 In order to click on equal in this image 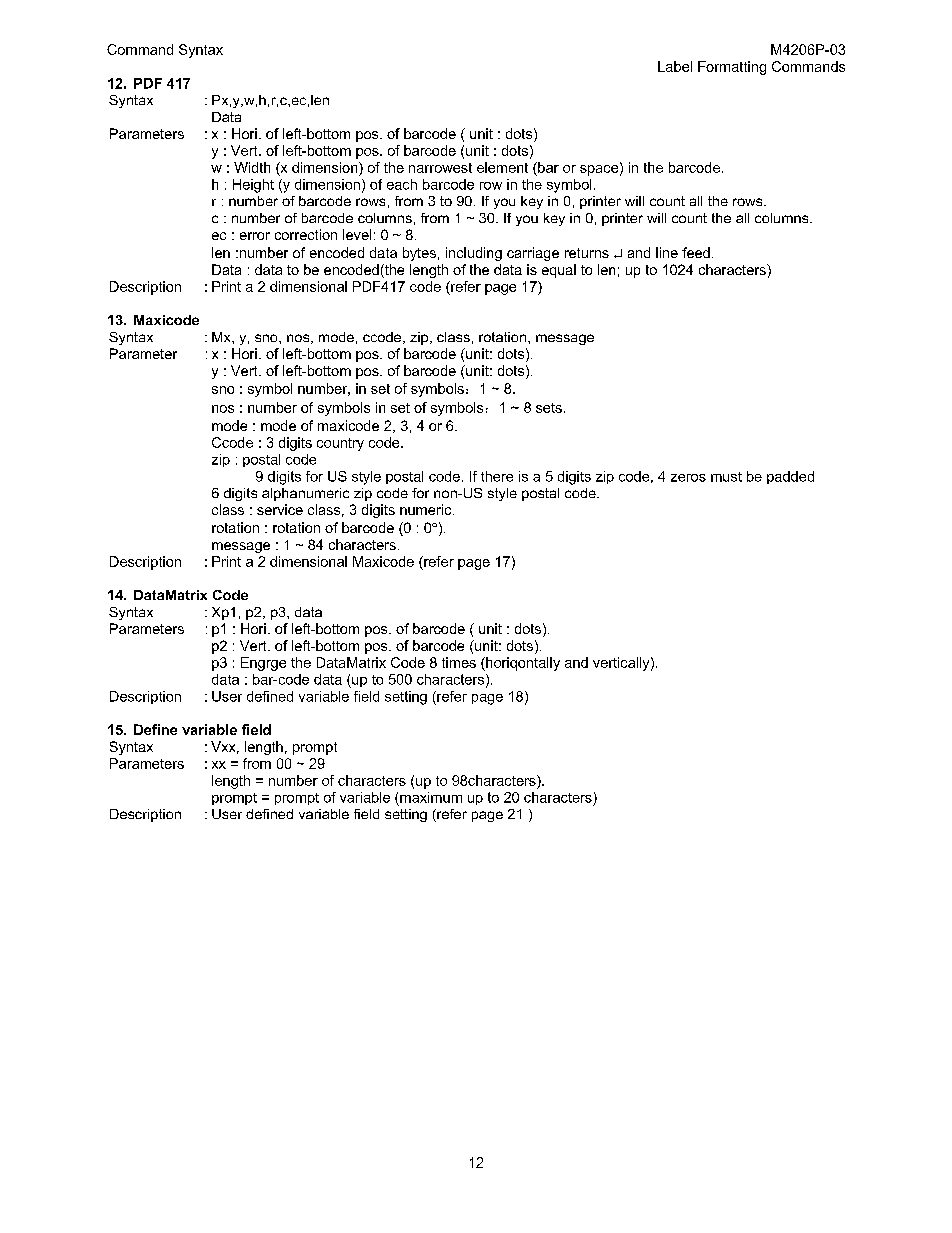, I will do `click(559, 271)`.
